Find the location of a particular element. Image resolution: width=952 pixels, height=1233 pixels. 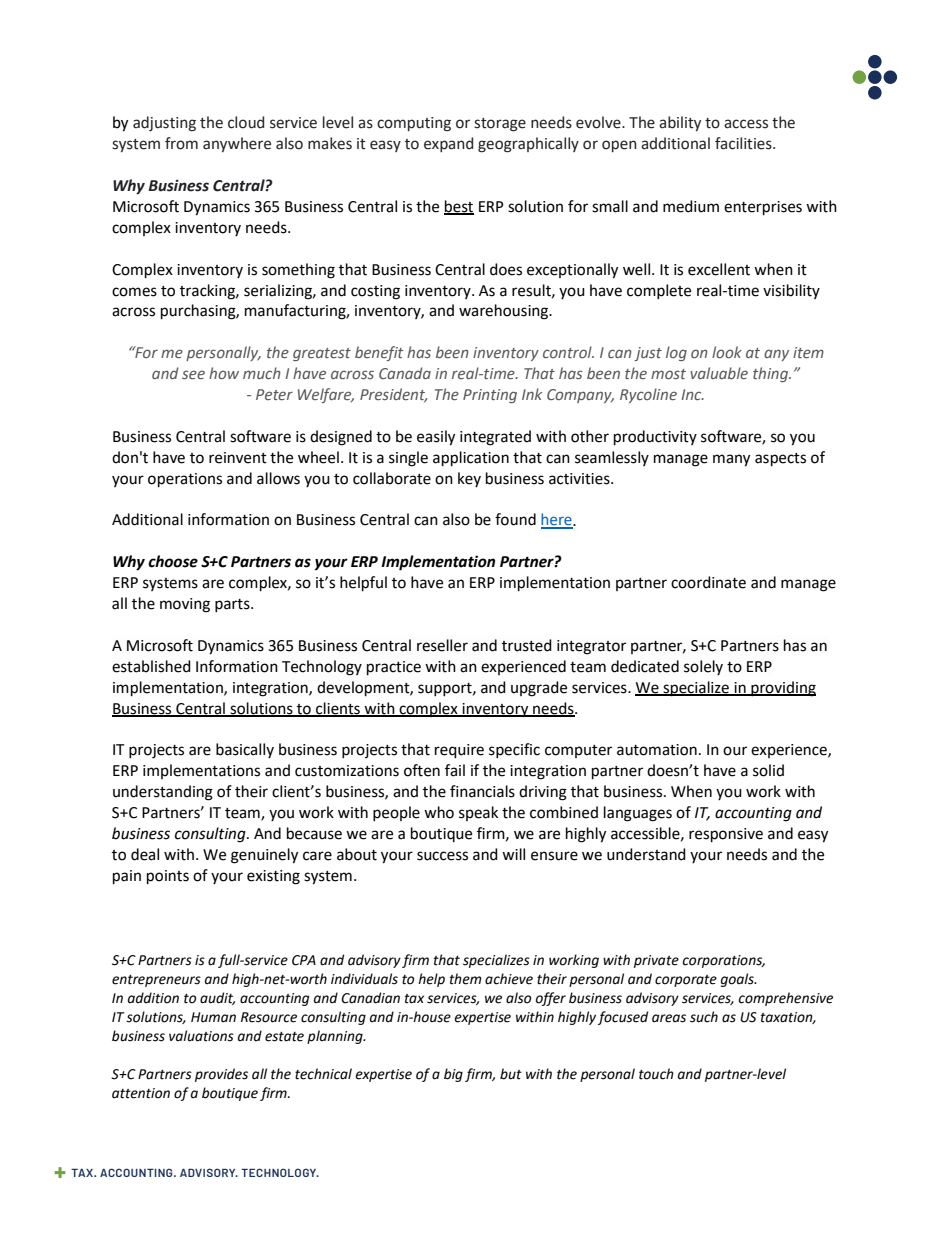

facilities is located at coordinates (744, 143).
